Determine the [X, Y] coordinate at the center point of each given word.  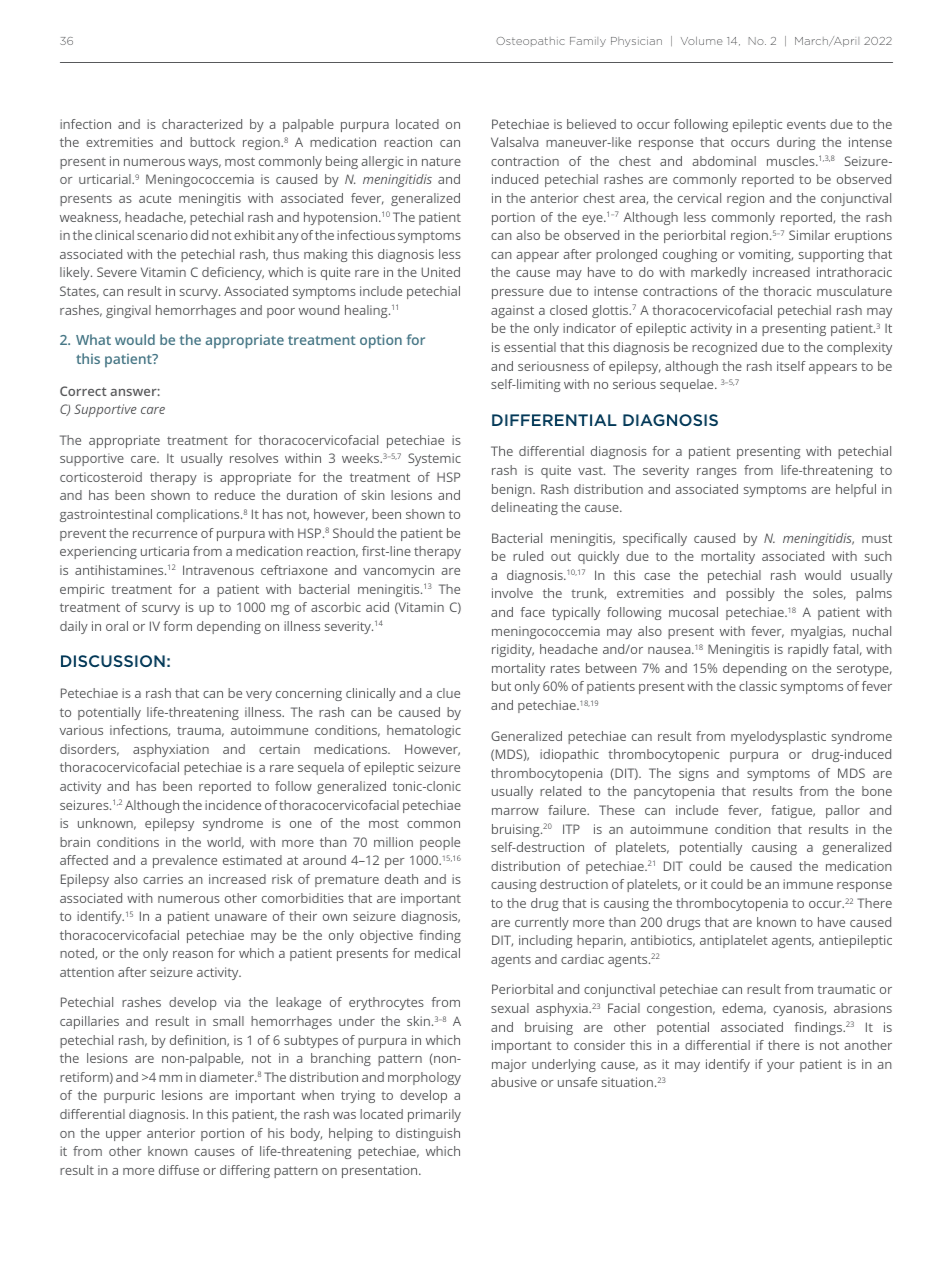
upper [124, 1136]
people [440, 843]
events [806, 124]
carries [163, 879]
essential [530, 347]
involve [512, 593]
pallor [843, 811]
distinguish [428, 1134]
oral [117, 626]
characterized [202, 124]
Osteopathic [530, 42]
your [781, 1067]
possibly [750, 594]
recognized [724, 348]
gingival [128, 311]
